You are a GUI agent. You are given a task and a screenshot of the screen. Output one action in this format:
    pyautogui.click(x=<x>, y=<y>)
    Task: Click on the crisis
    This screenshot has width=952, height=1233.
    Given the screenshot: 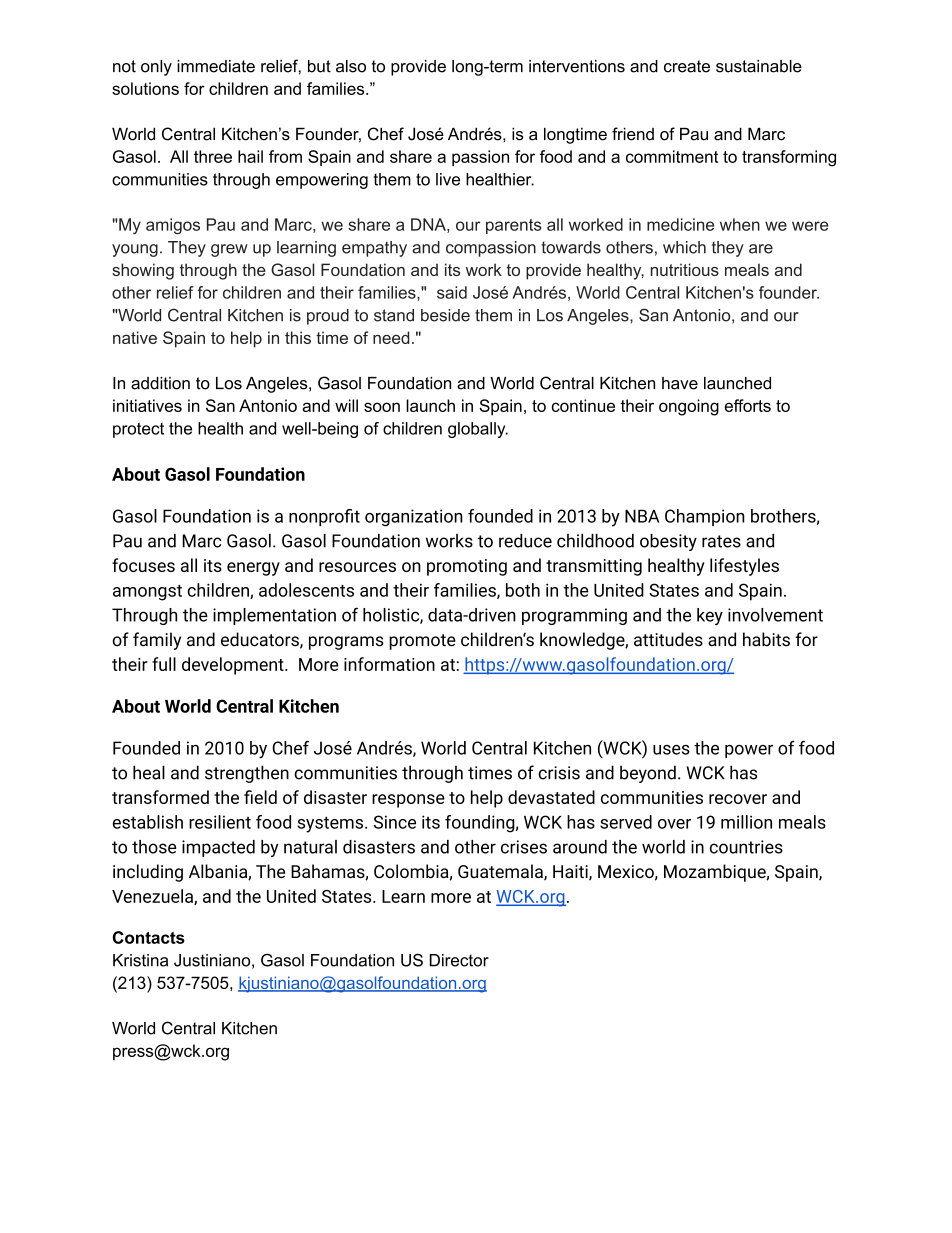 What is the action you would take?
    pyautogui.click(x=559, y=773)
